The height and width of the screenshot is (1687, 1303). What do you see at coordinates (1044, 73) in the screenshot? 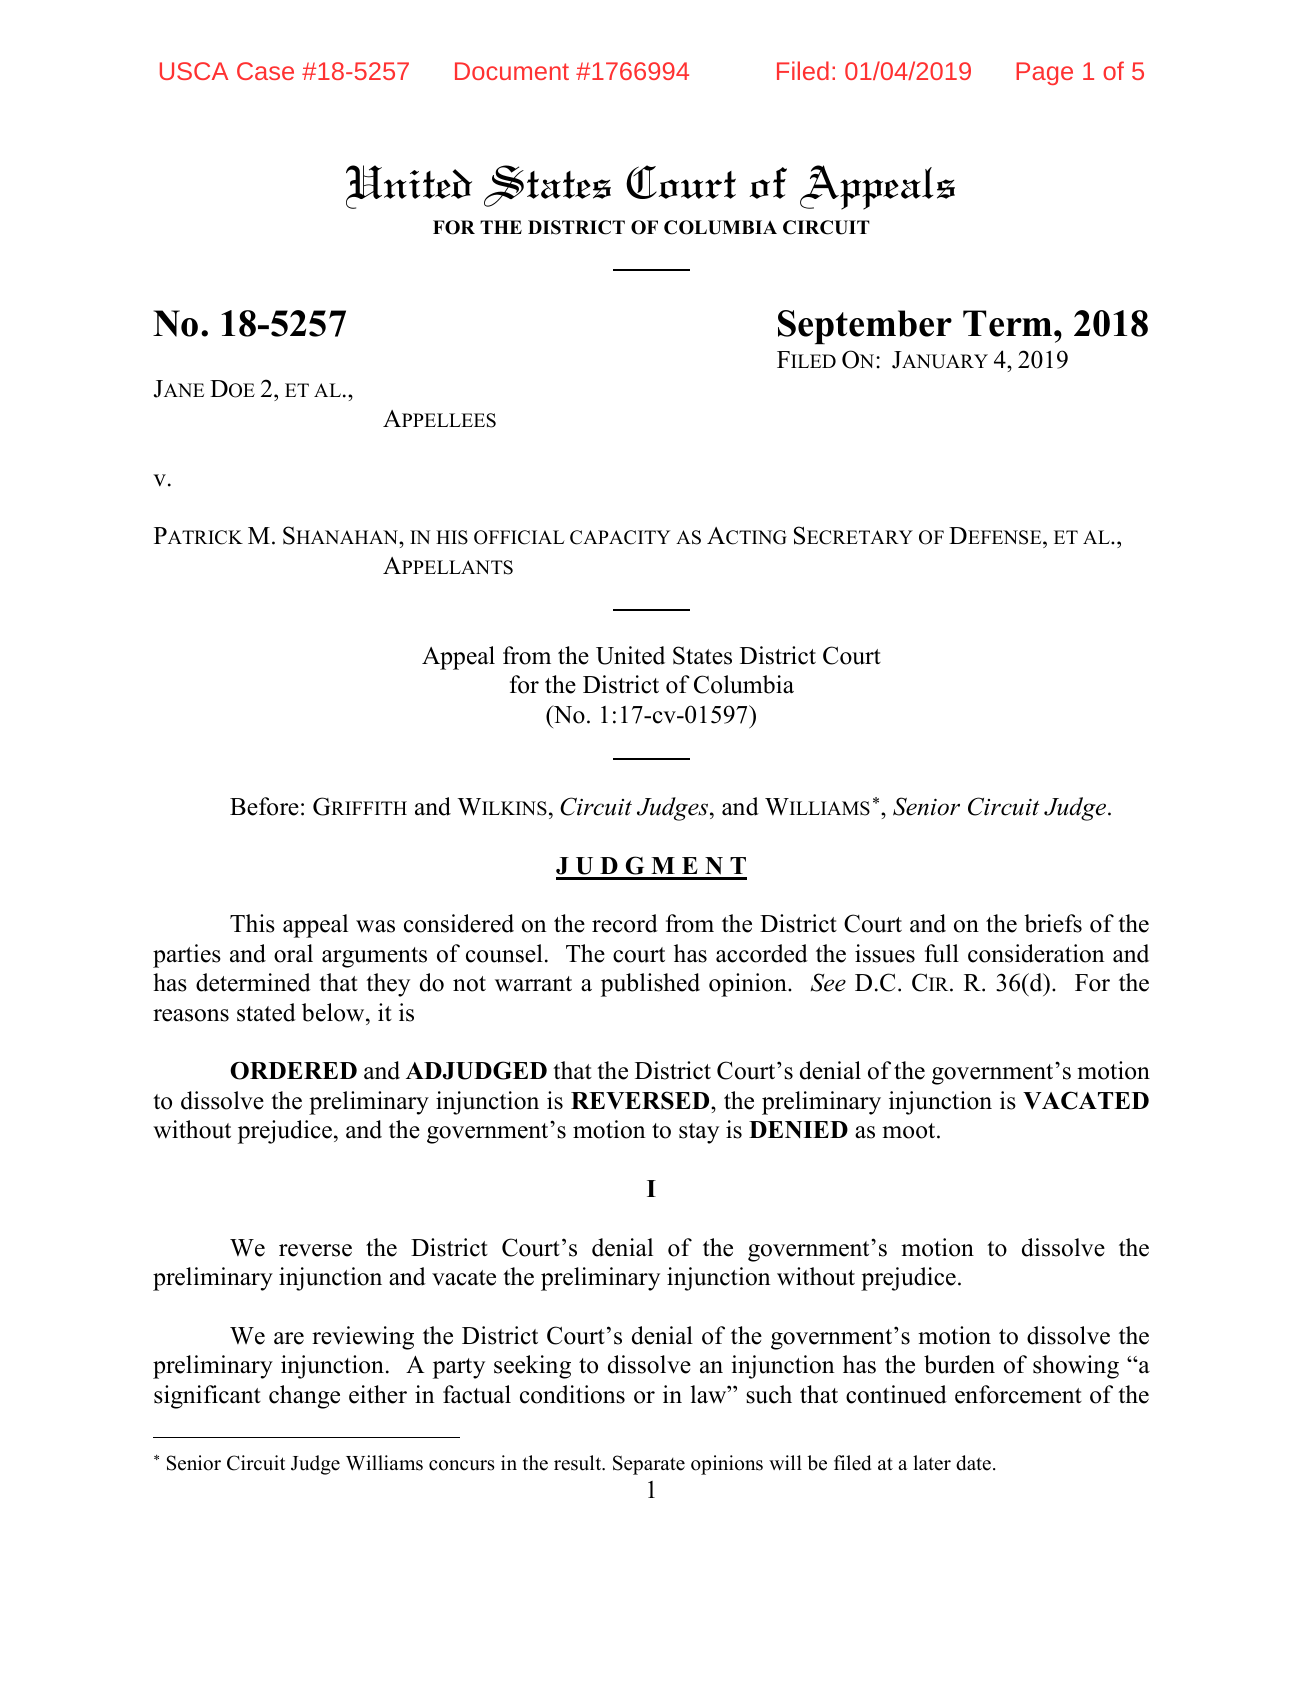
I see `Page` at bounding box center [1044, 73].
